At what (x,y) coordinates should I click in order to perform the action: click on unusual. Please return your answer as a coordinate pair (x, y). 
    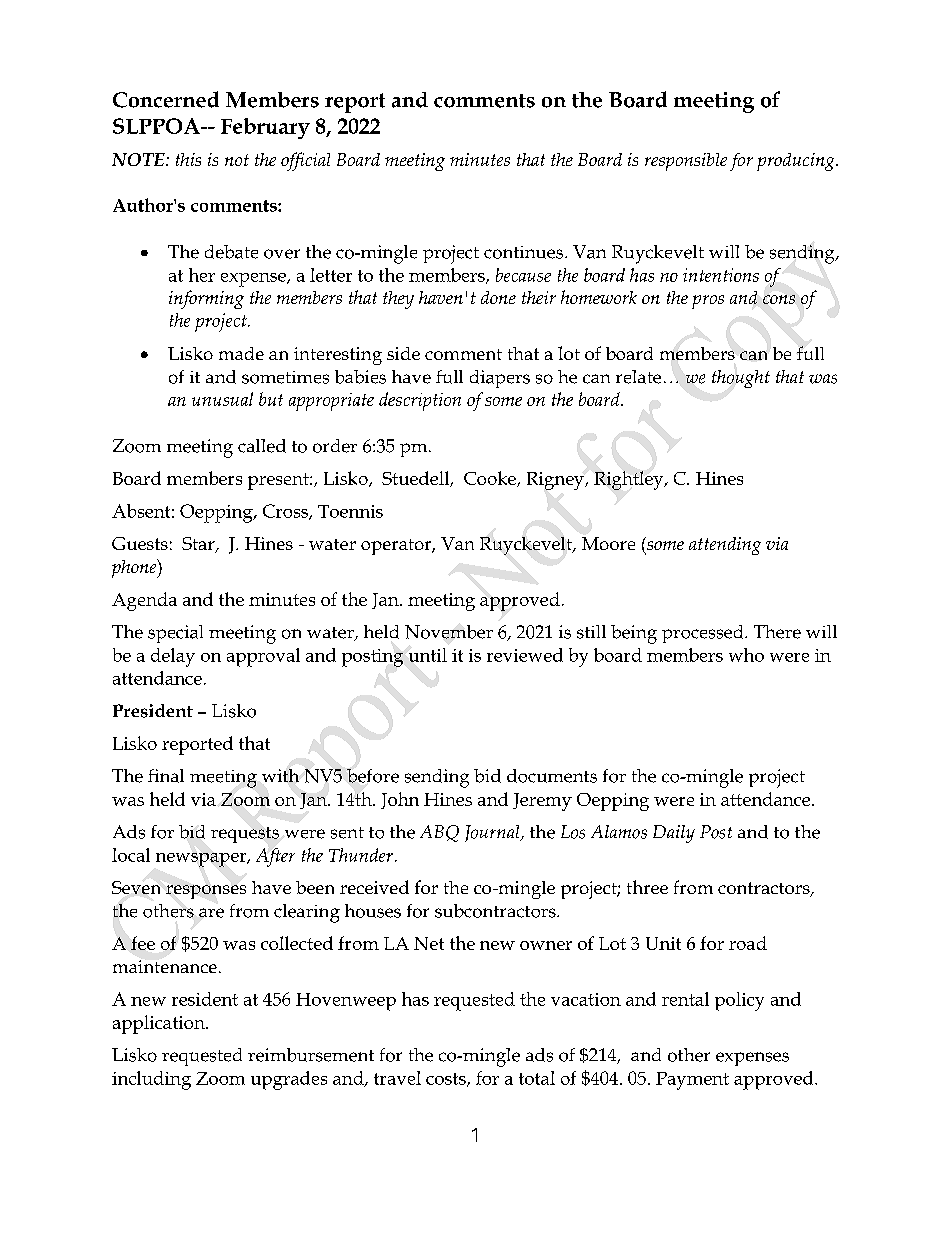
    Looking at the image, I should click on (222, 399).
